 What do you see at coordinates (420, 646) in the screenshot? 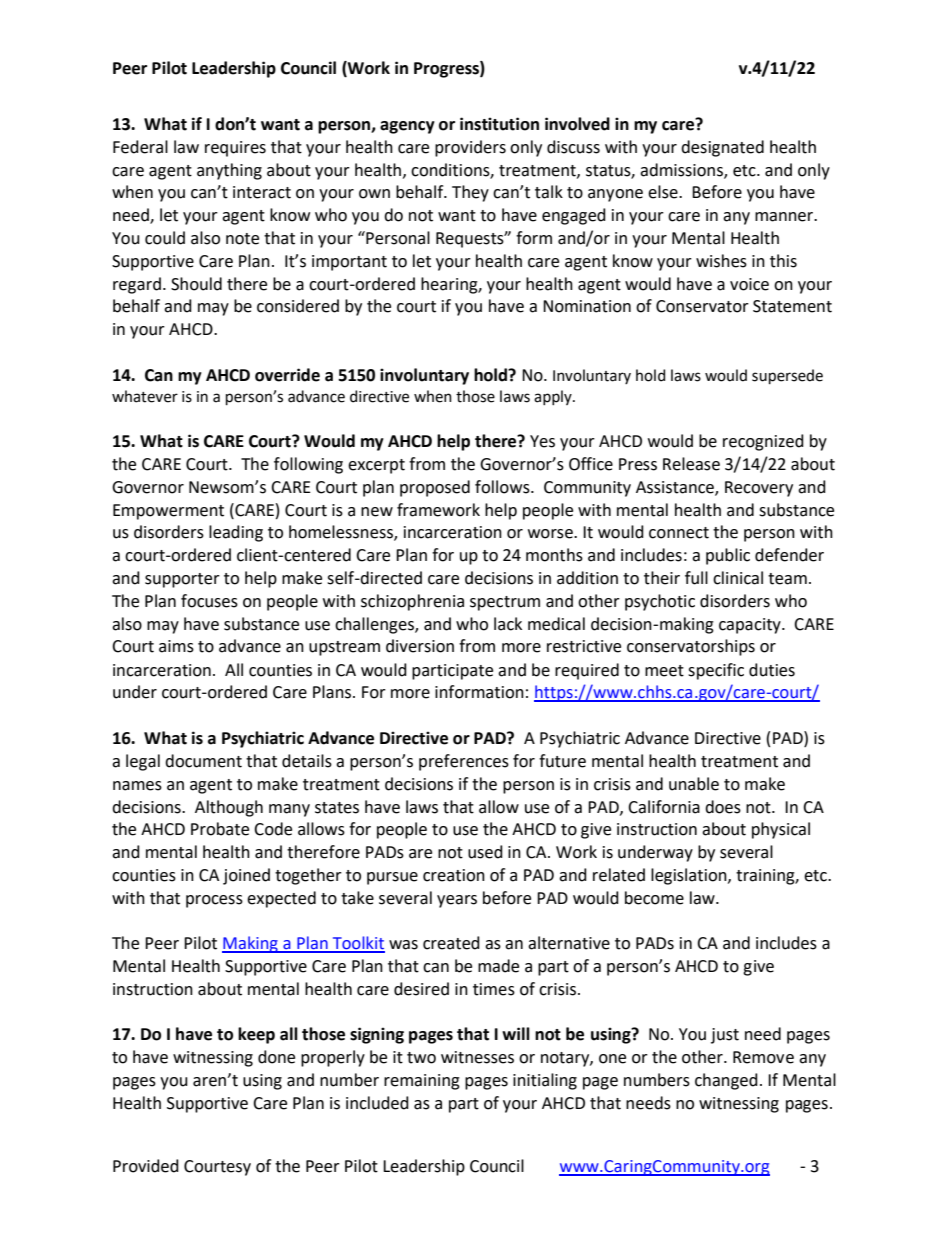
I see `diversion` at bounding box center [420, 646].
